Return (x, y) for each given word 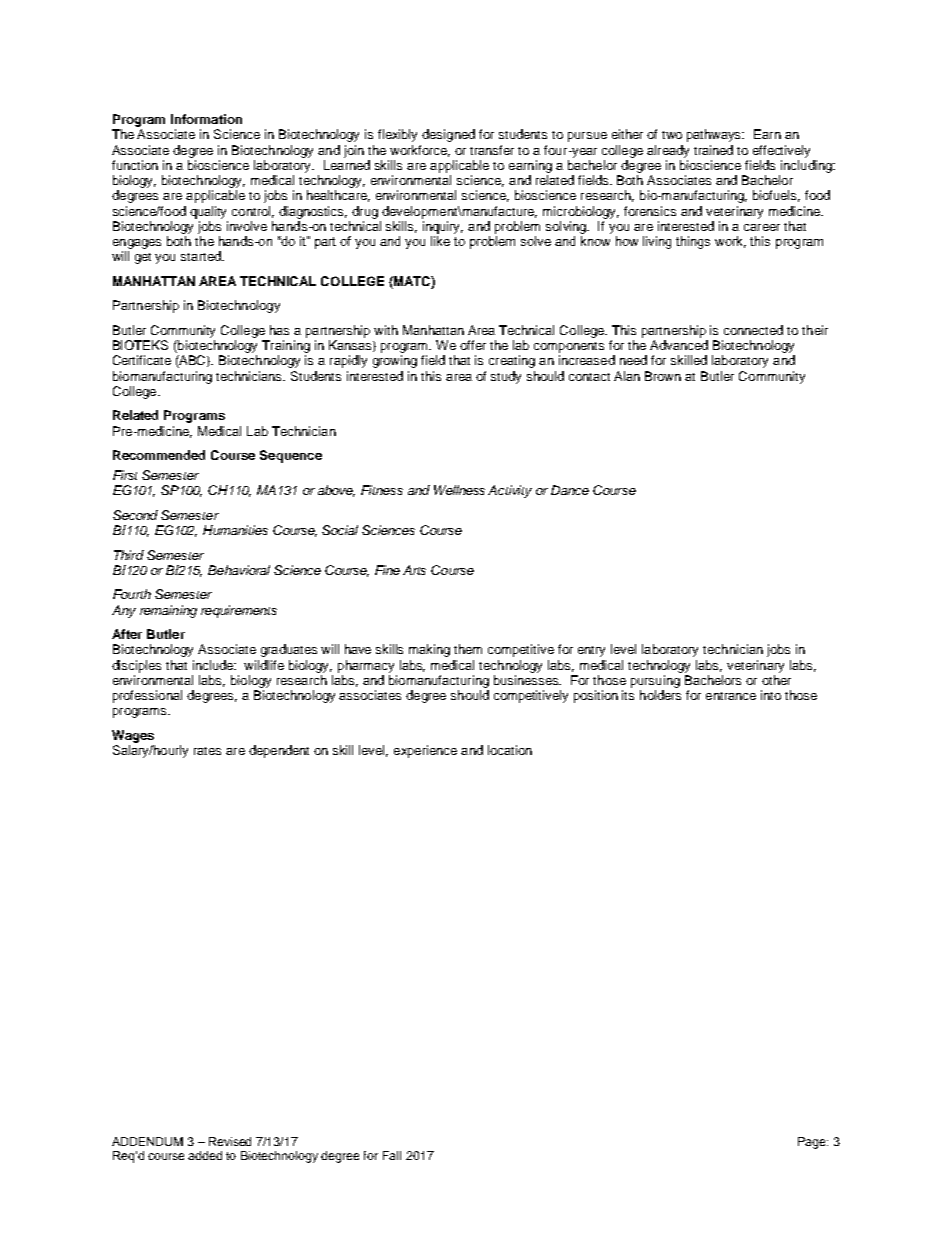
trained (713, 150)
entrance (731, 696)
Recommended (159, 455)
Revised (230, 1141)
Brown (663, 376)
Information (206, 119)
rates (207, 751)
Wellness (459, 490)
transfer (492, 150)
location (510, 750)
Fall (392, 1155)
